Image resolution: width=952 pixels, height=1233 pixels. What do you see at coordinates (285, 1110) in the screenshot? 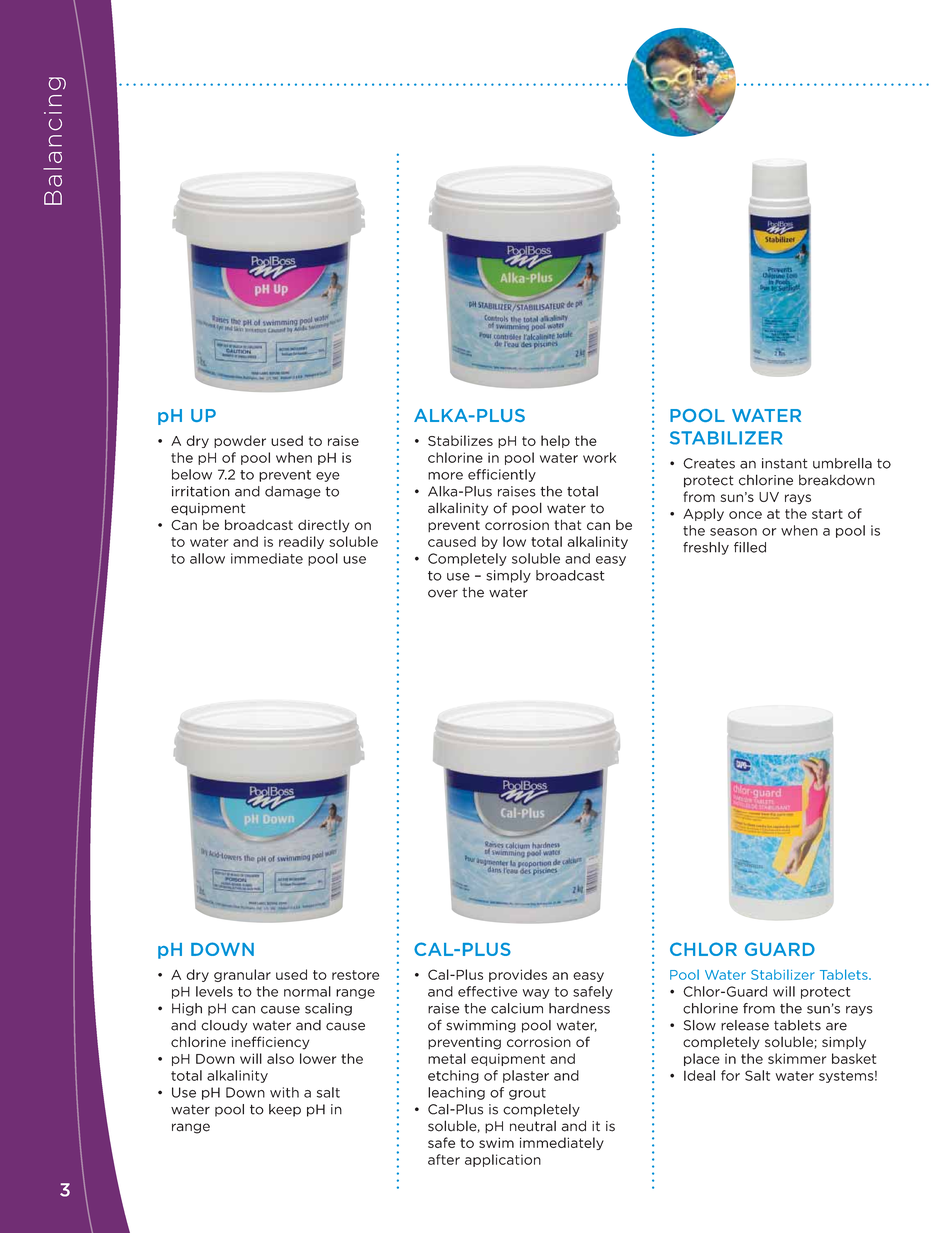
I see `keep` at bounding box center [285, 1110].
